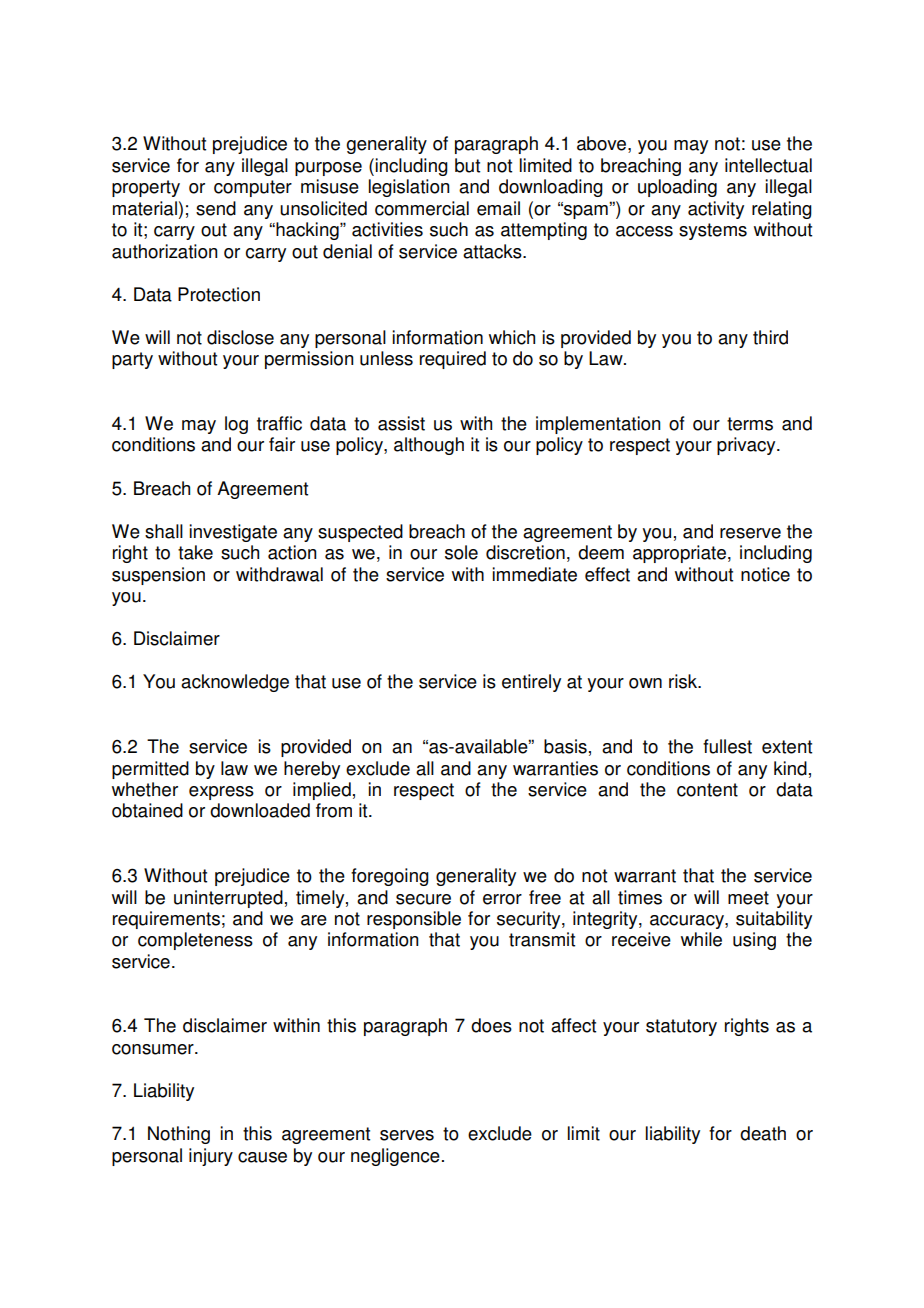 The height and width of the page is (1308, 924). What do you see at coordinates (461, 552) in the page?
I see `sole` at bounding box center [461, 552].
